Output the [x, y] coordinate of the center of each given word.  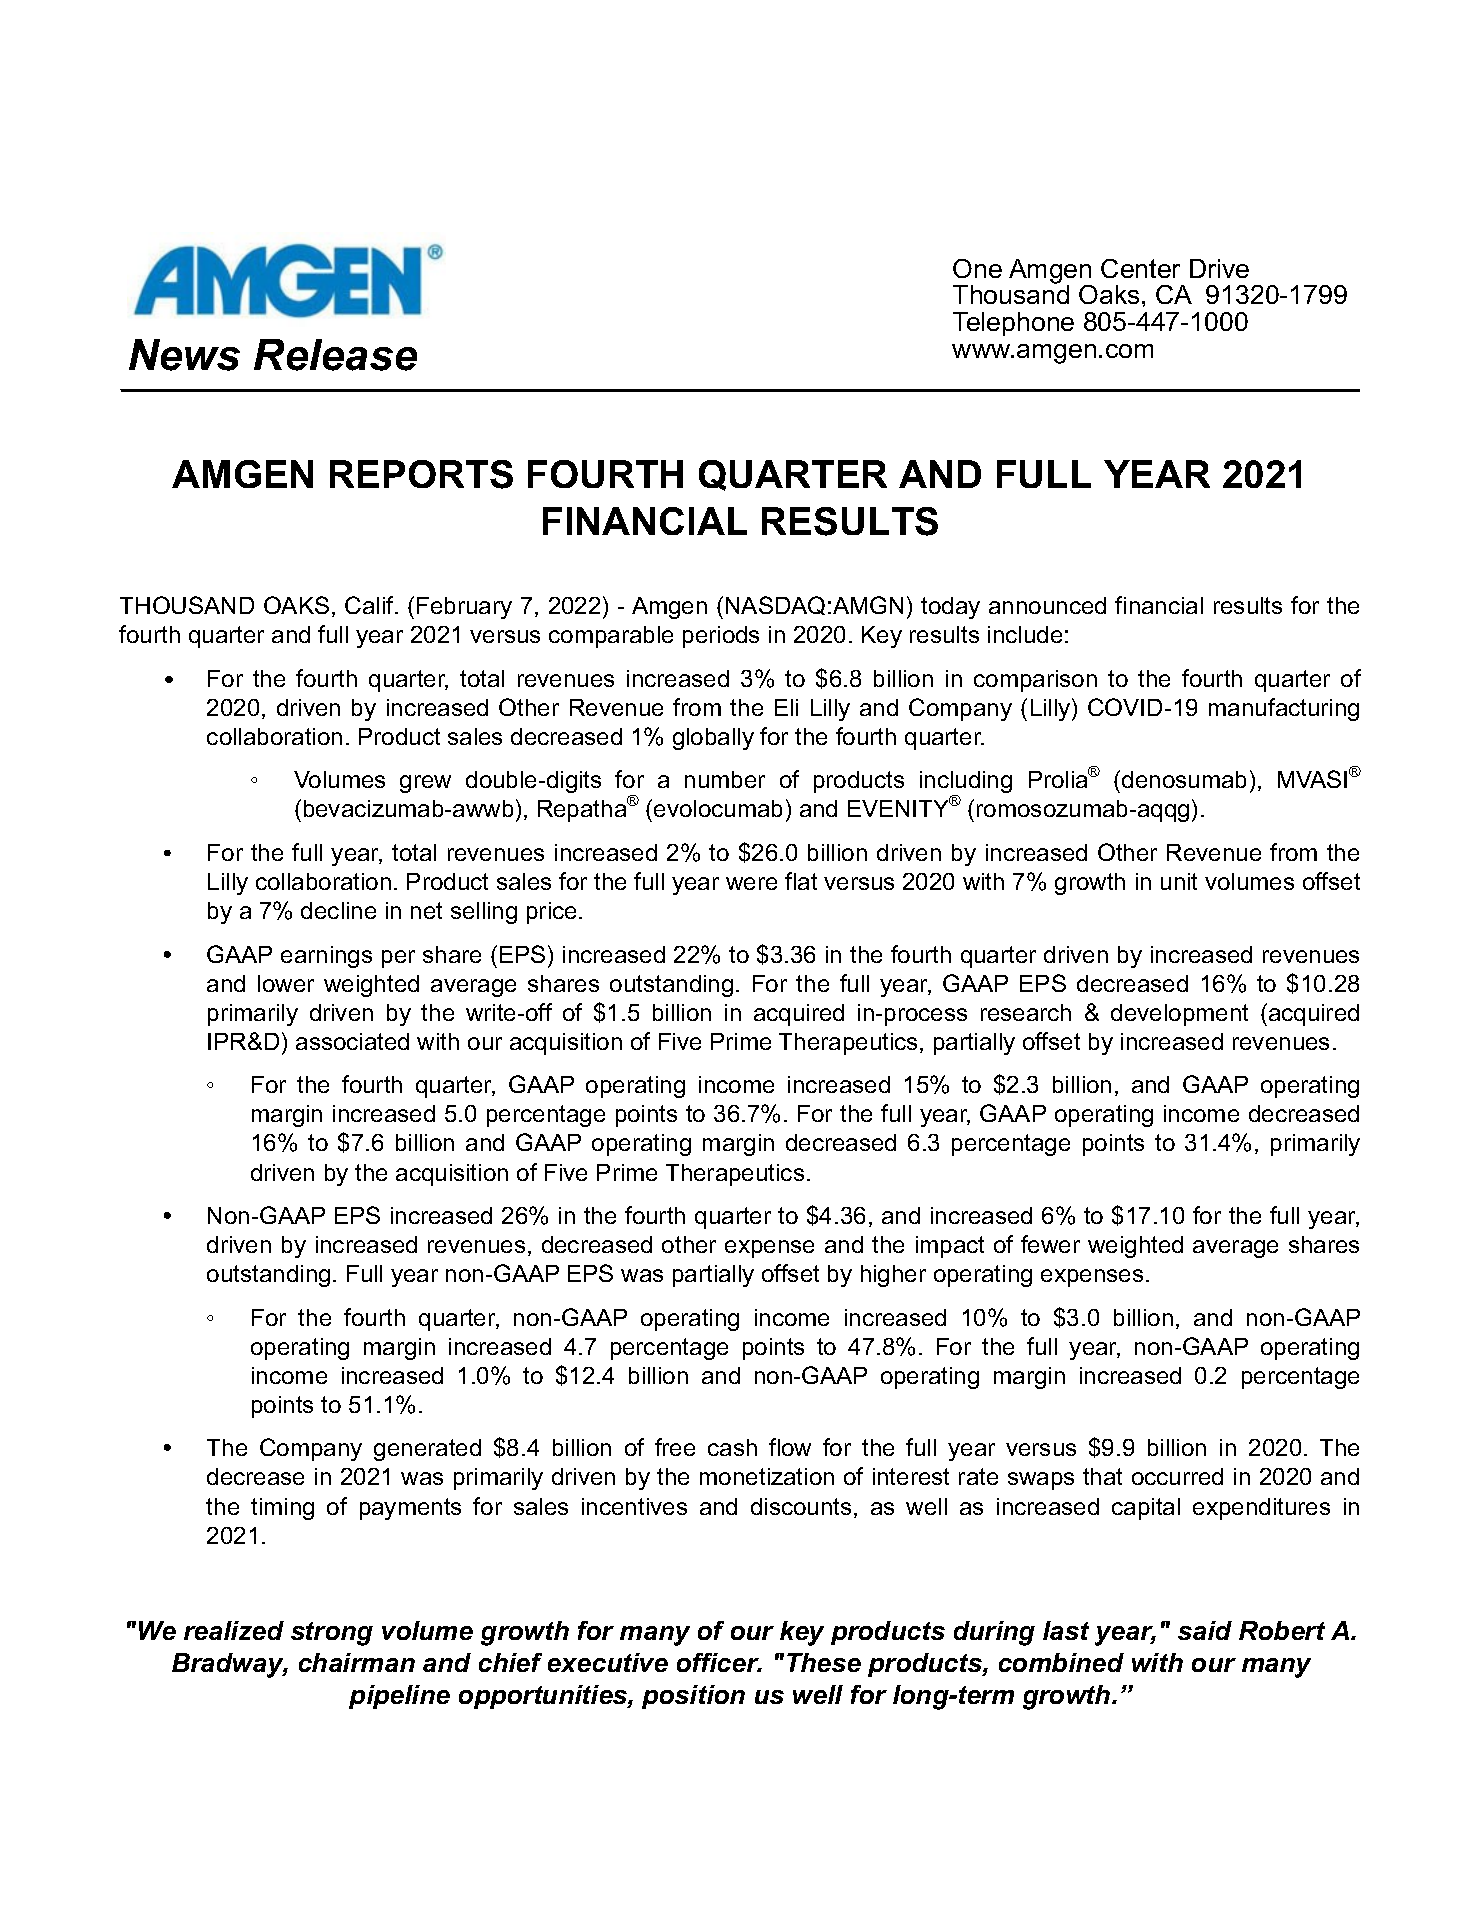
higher [893, 1276]
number [725, 779]
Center [1140, 268]
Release [335, 355]
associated [352, 1041]
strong [332, 1634]
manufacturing [1284, 709]
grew [425, 784]
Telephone [1013, 324]
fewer [1050, 1244]
